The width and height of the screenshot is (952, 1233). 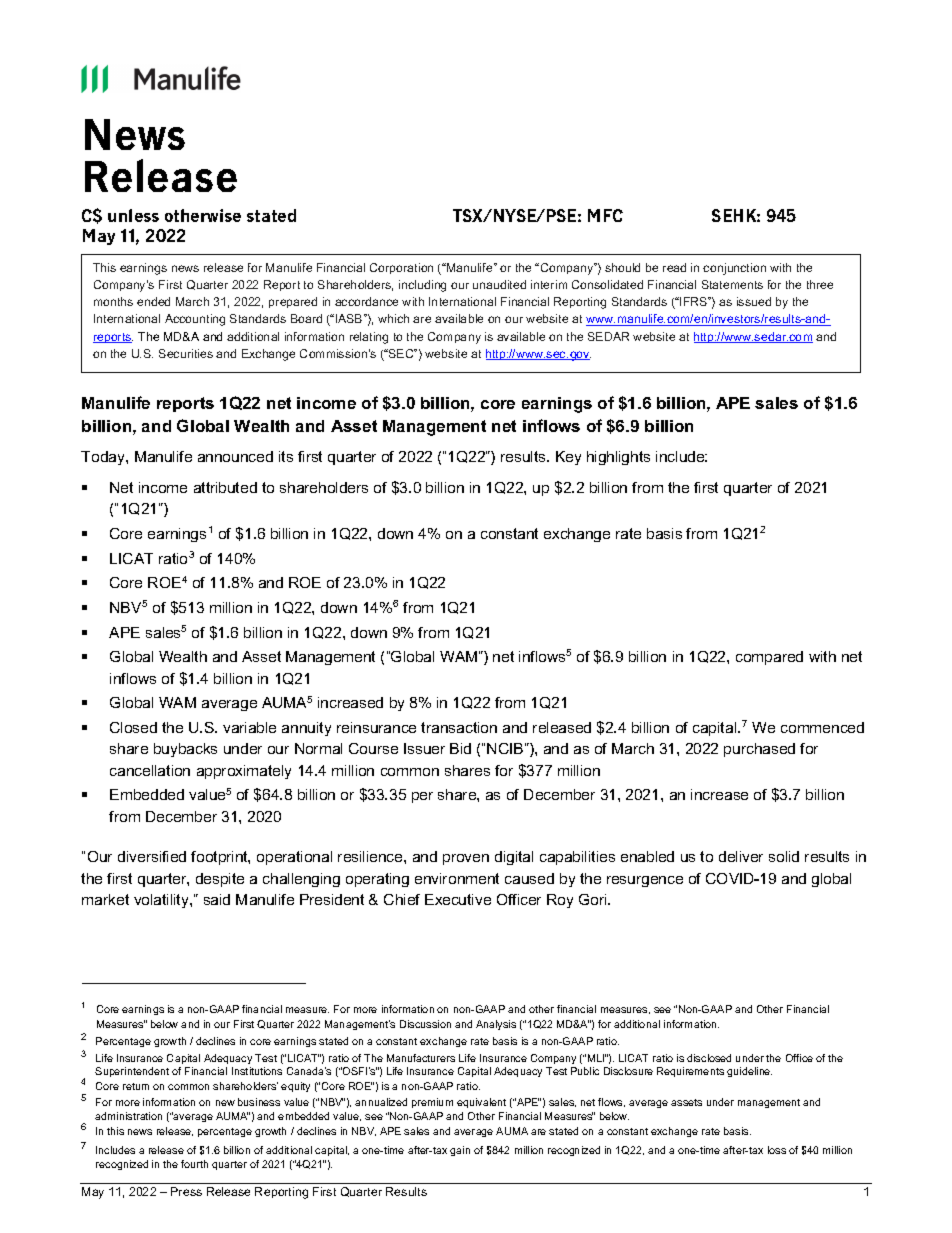 What do you see at coordinates (185, 750) in the screenshot?
I see `buybacks` at bounding box center [185, 750].
